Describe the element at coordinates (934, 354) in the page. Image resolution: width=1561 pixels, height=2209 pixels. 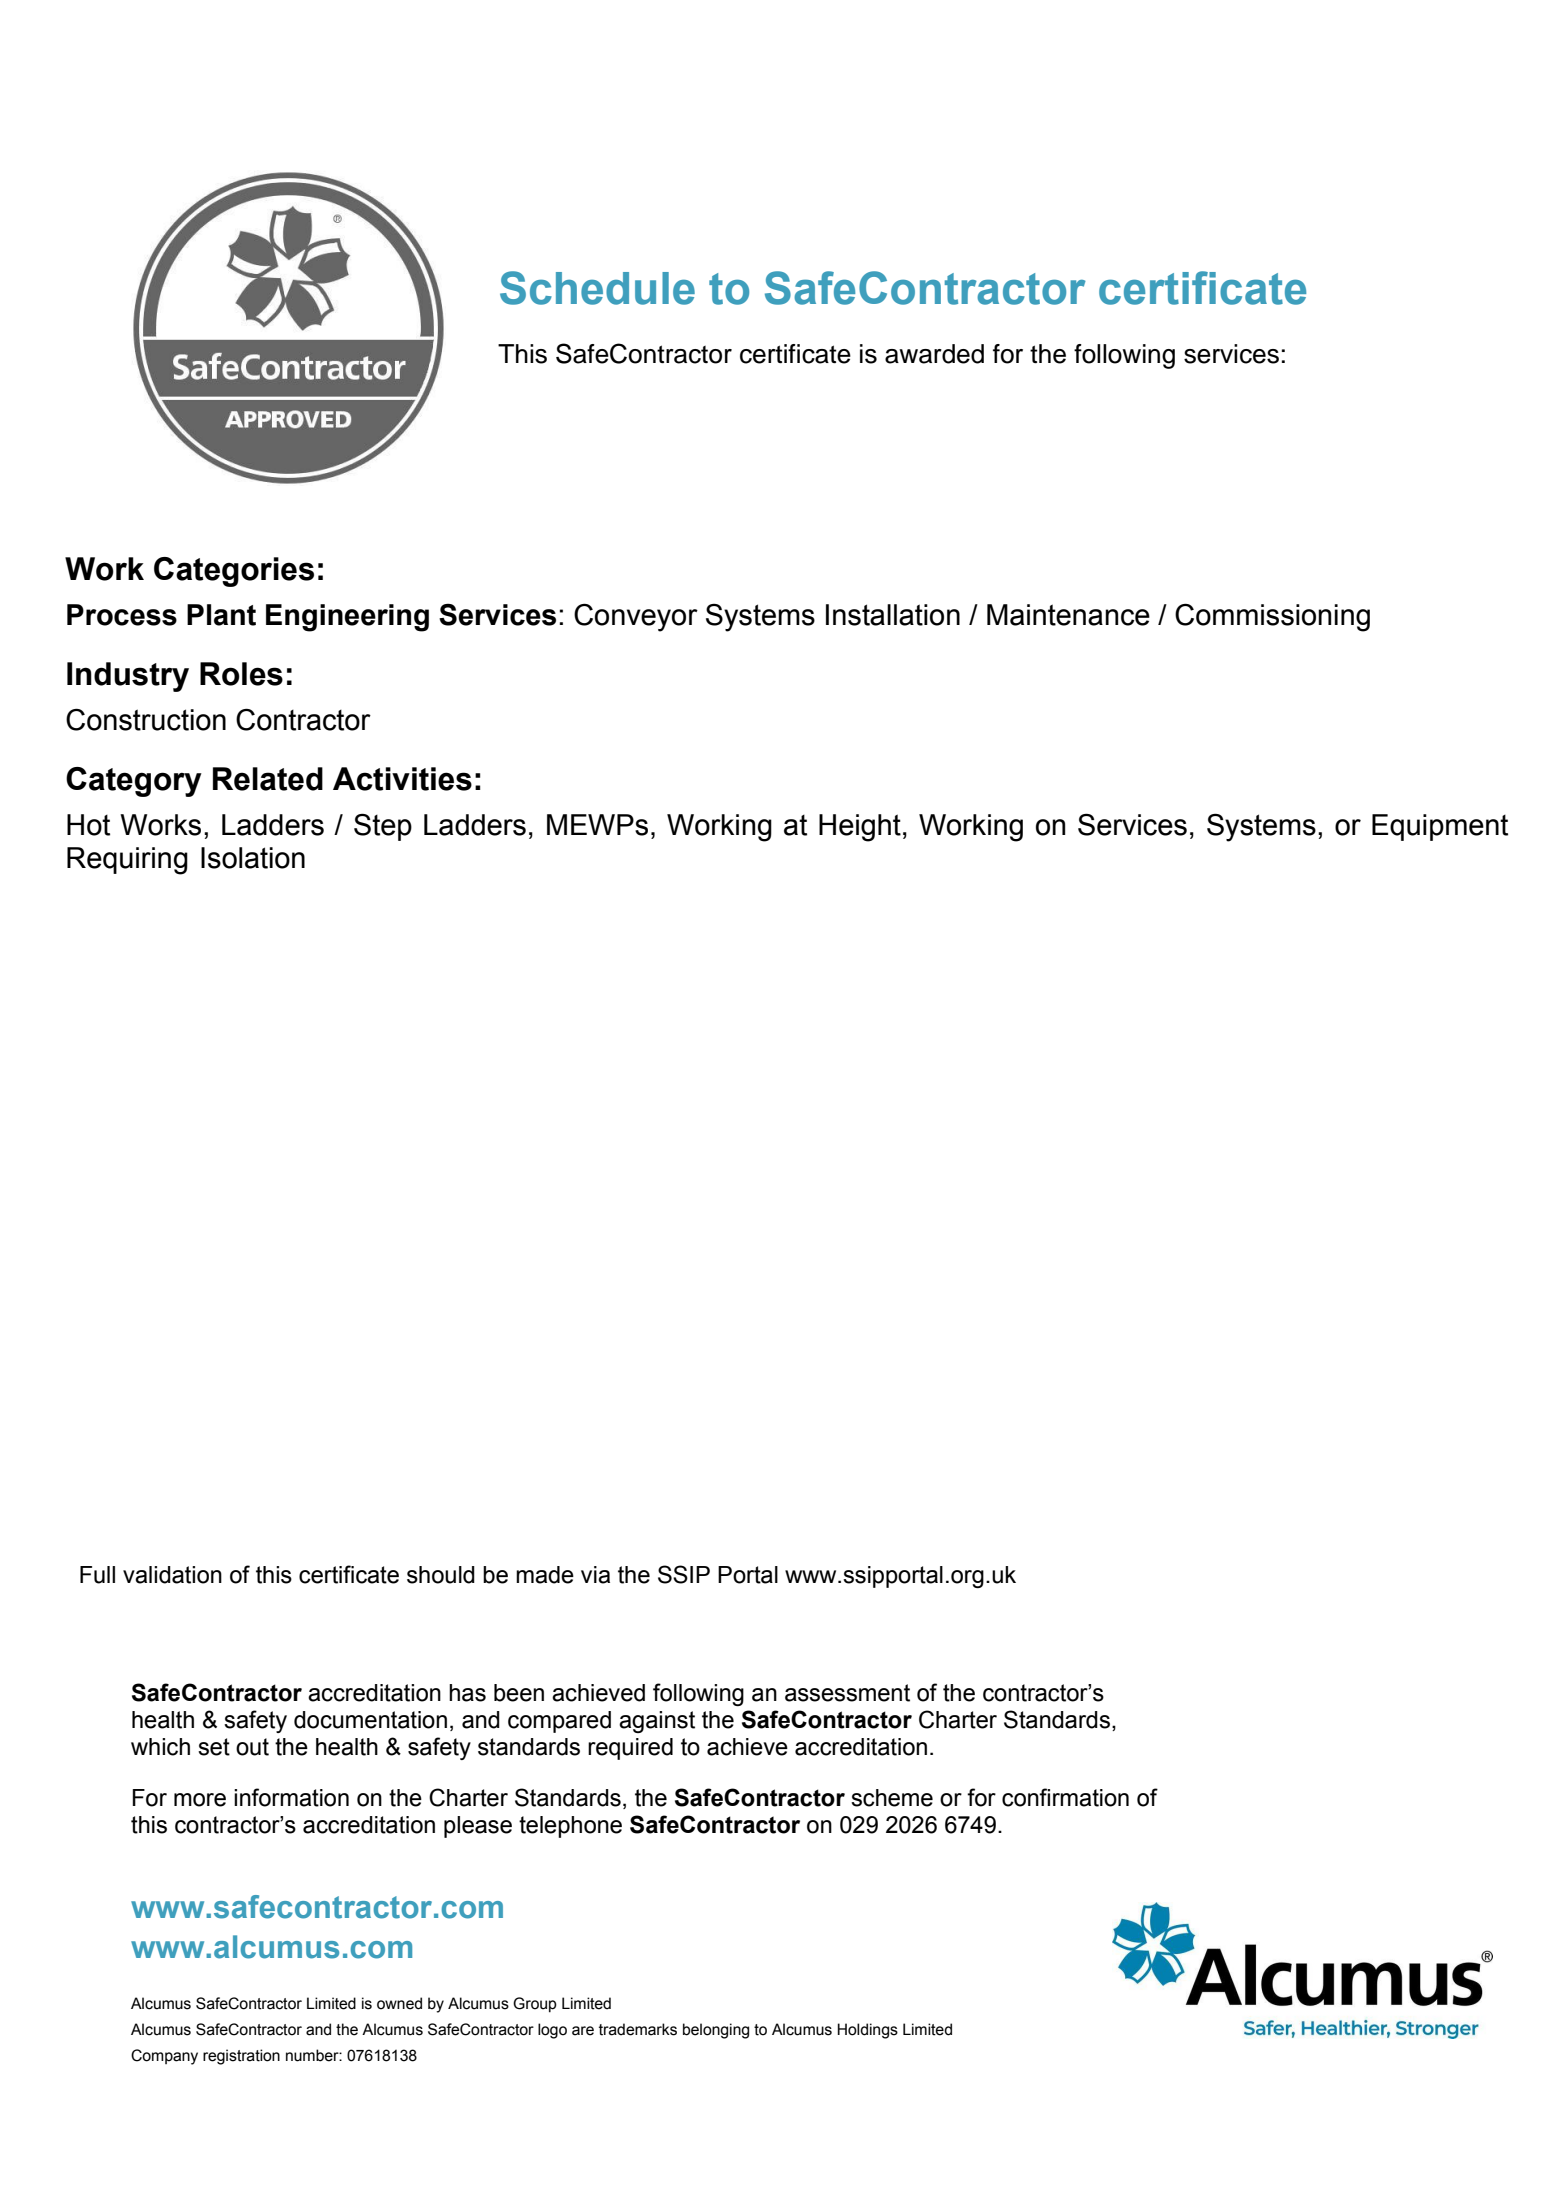
I see `awarded` at that location.
